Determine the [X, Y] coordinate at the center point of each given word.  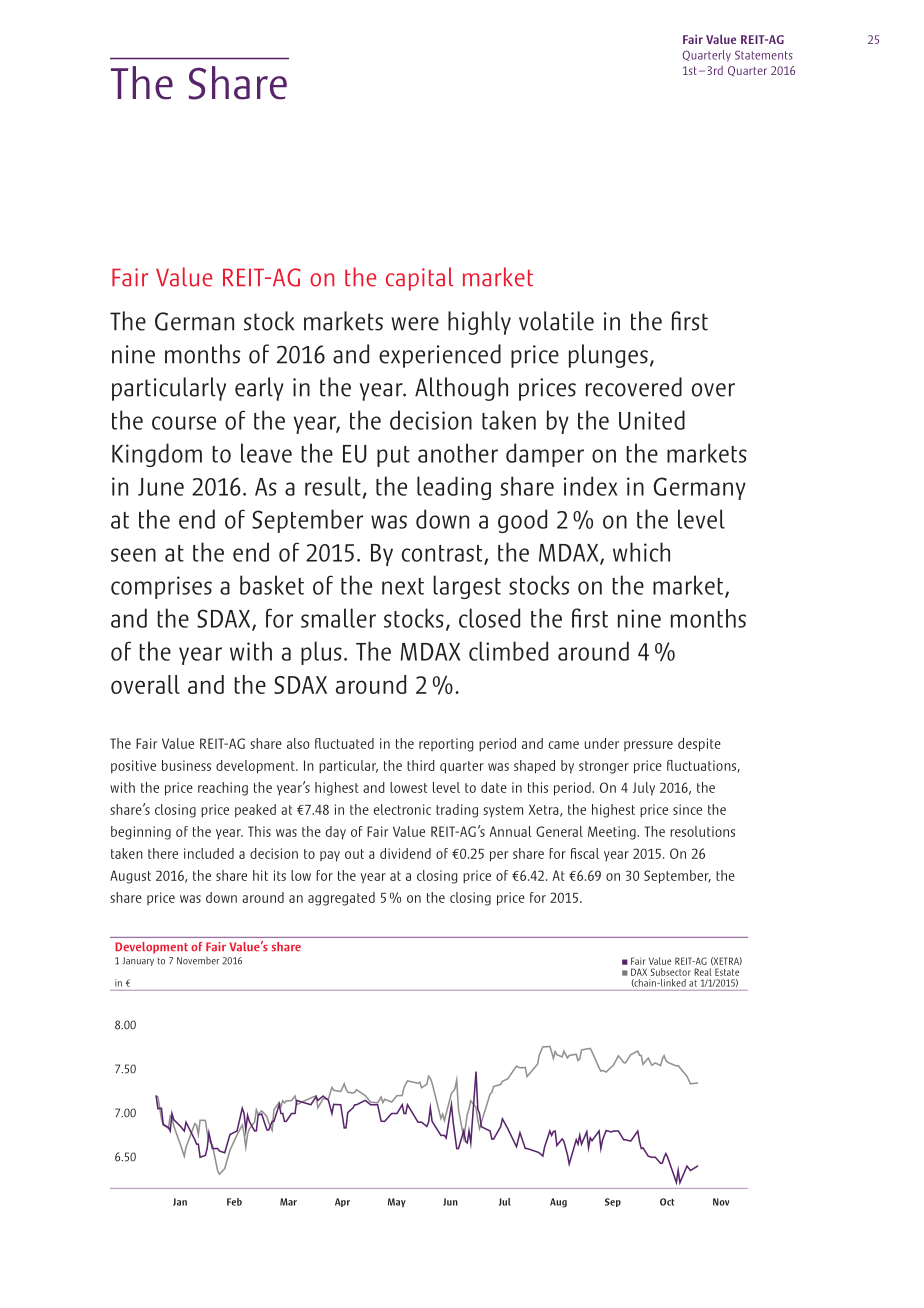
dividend [405, 853]
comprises [161, 587]
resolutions [702, 831]
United [652, 420]
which [641, 552]
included [209, 853]
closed [489, 618]
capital [420, 279]
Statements [764, 55]
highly [479, 323]
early [259, 389]
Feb [234, 1202]
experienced [440, 356]
